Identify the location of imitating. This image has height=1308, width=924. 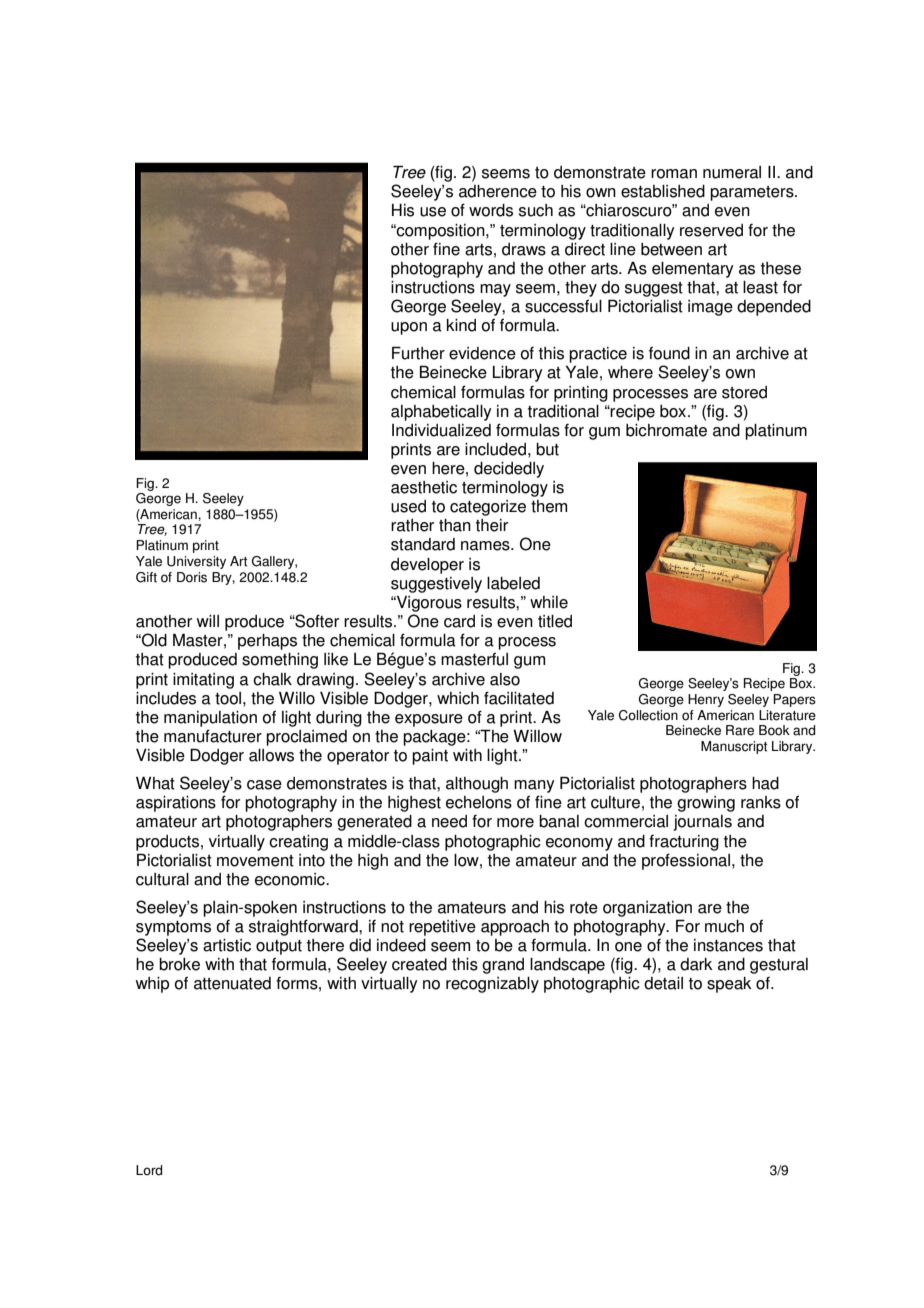
(203, 681).
